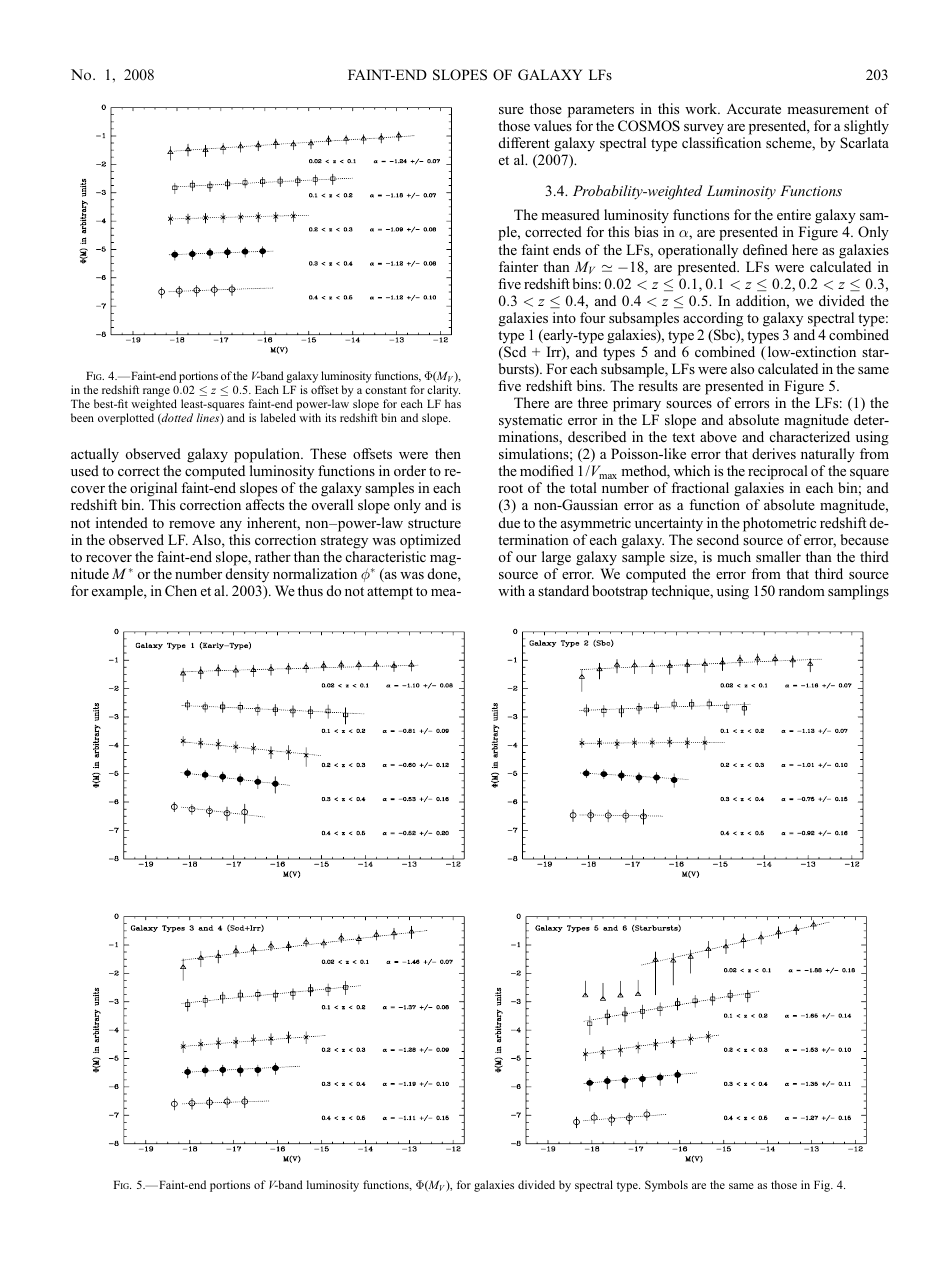 The image size is (952, 1261). I want to click on thus, so click(310, 590).
